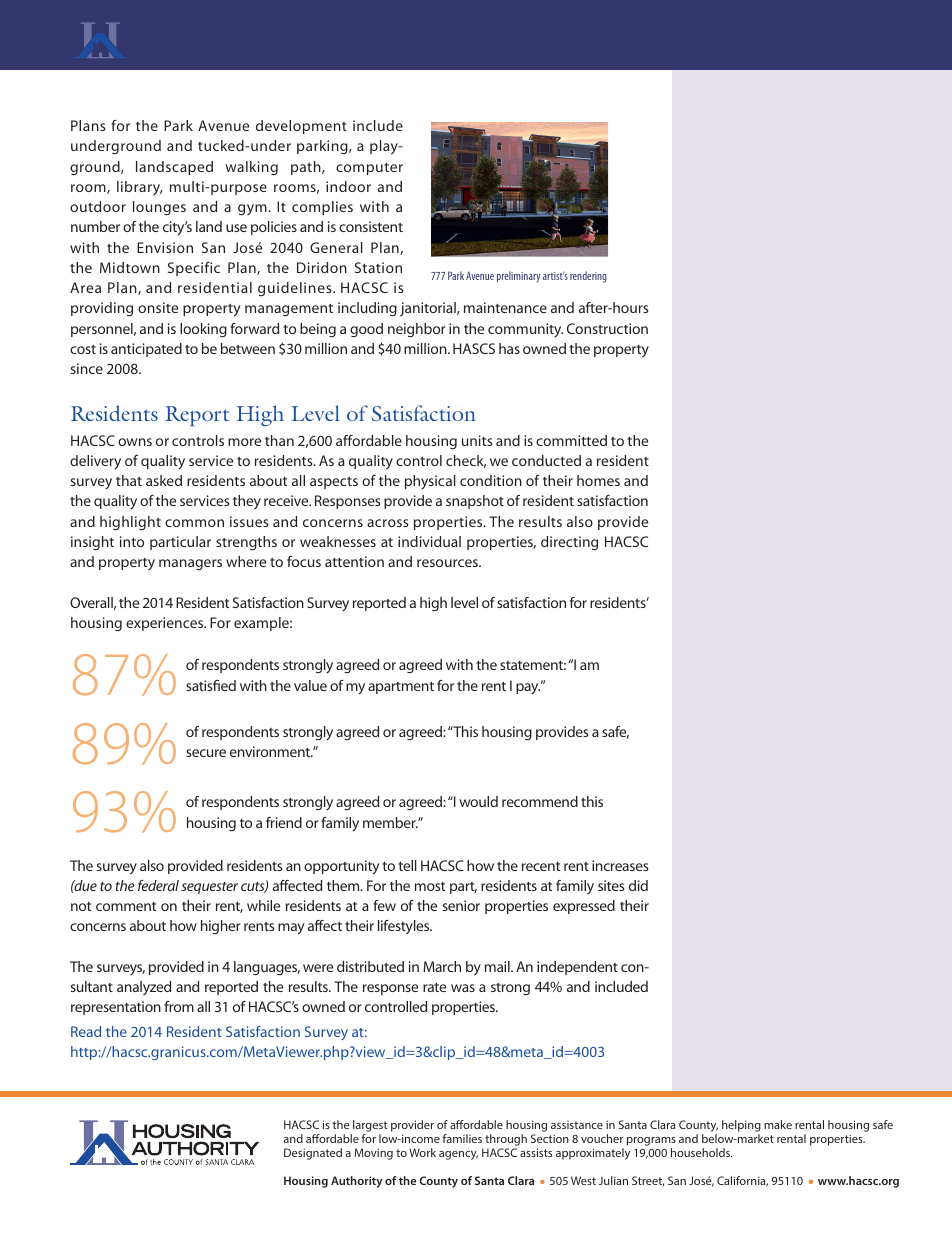  What do you see at coordinates (442, 966) in the image?
I see `March` at bounding box center [442, 966].
